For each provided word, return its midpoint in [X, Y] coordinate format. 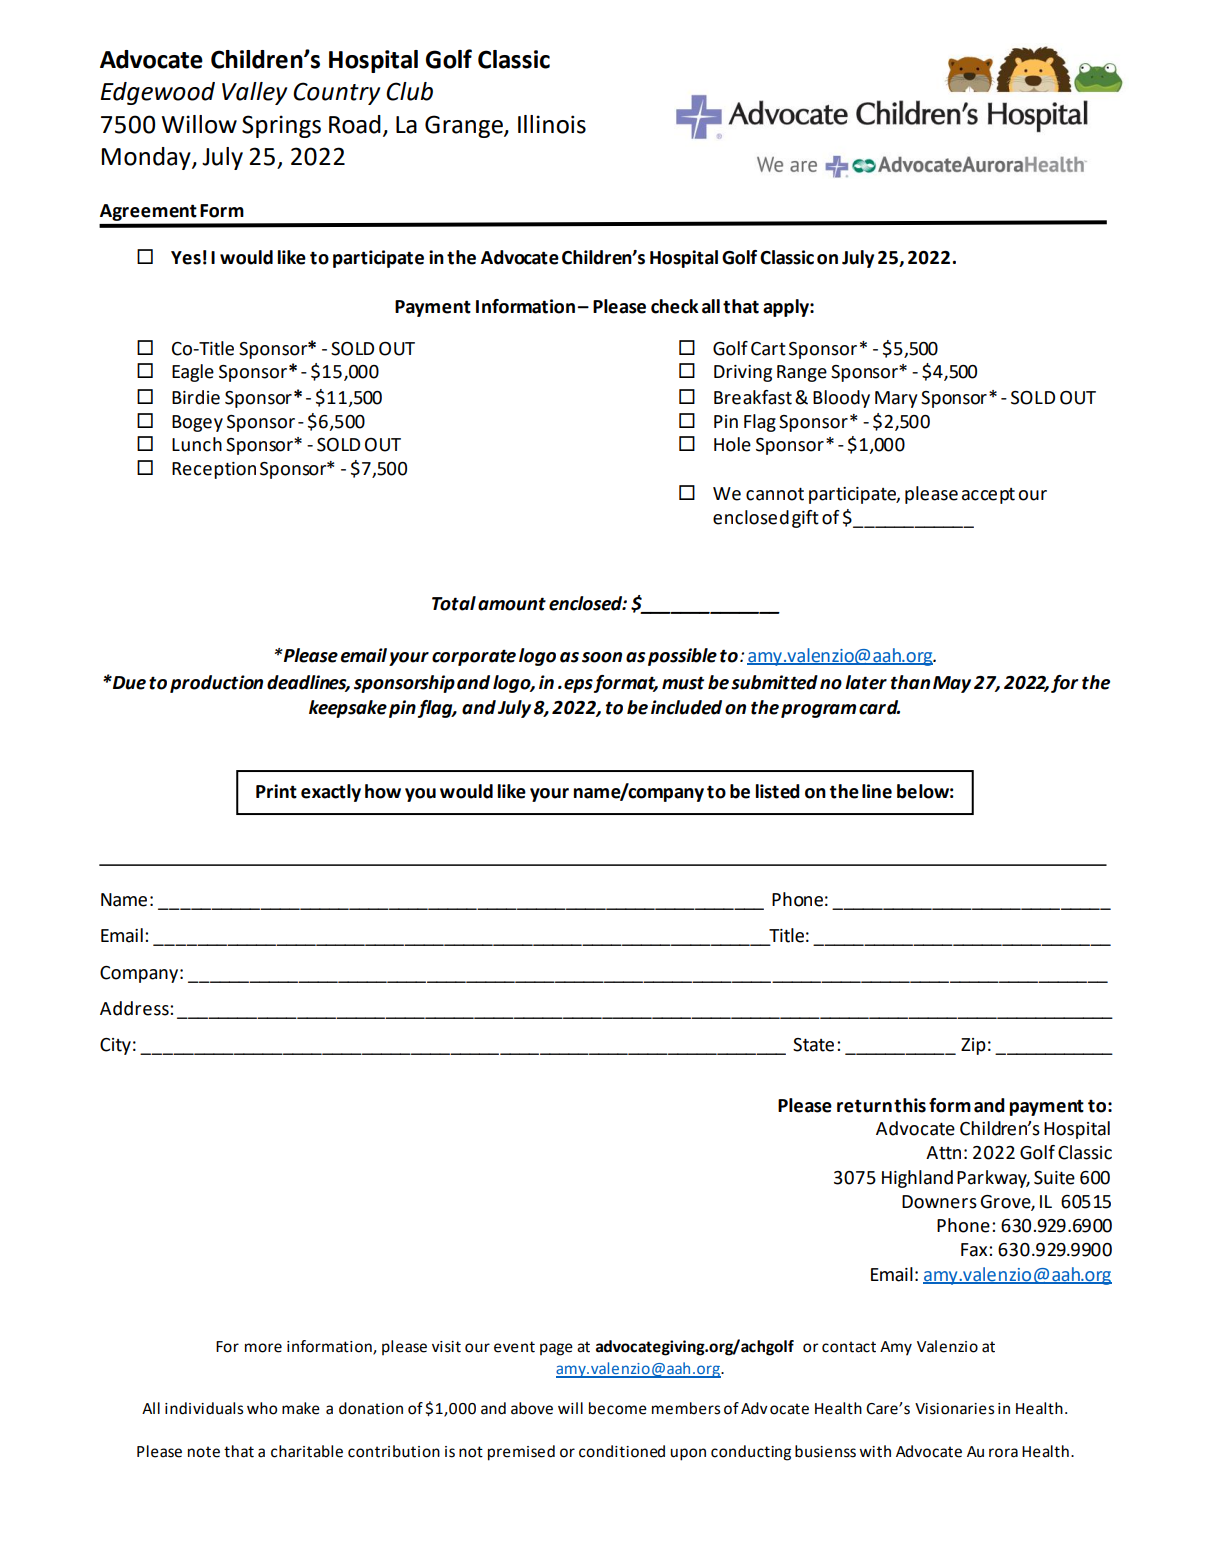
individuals [204, 1408]
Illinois [552, 124]
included [686, 707]
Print [276, 791]
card [879, 707]
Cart [768, 349]
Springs [281, 126]
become [618, 1408]
